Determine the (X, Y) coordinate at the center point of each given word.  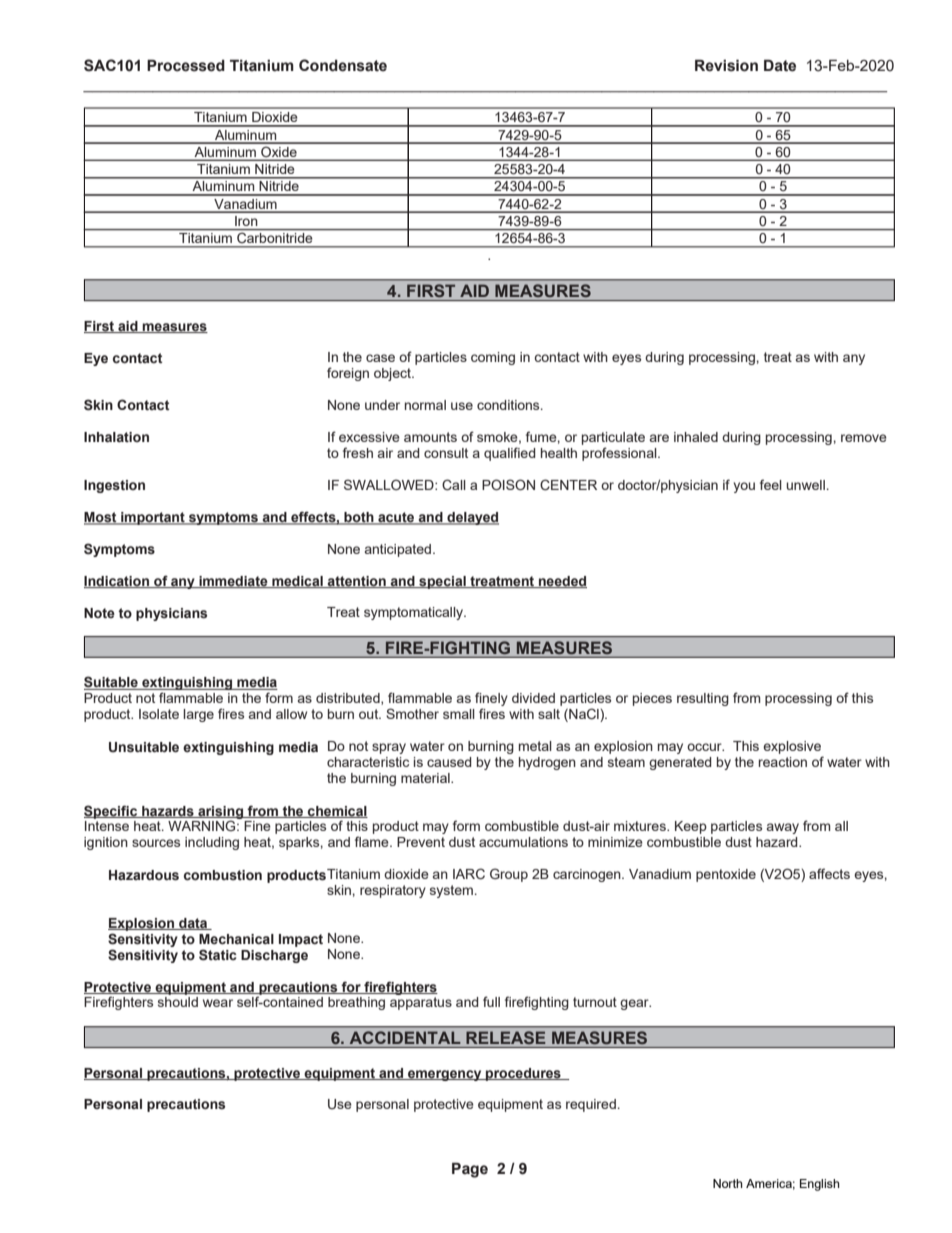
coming (493, 358)
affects (829, 873)
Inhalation (116, 437)
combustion (223, 875)
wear (218, 1003)
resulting (703, 699)
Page (470, 1170)
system (451, 891)
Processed (186, 65)
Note (99, 613)
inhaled (696, 437)
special (442, 582)
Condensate (343, 65)
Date (780, 65)
